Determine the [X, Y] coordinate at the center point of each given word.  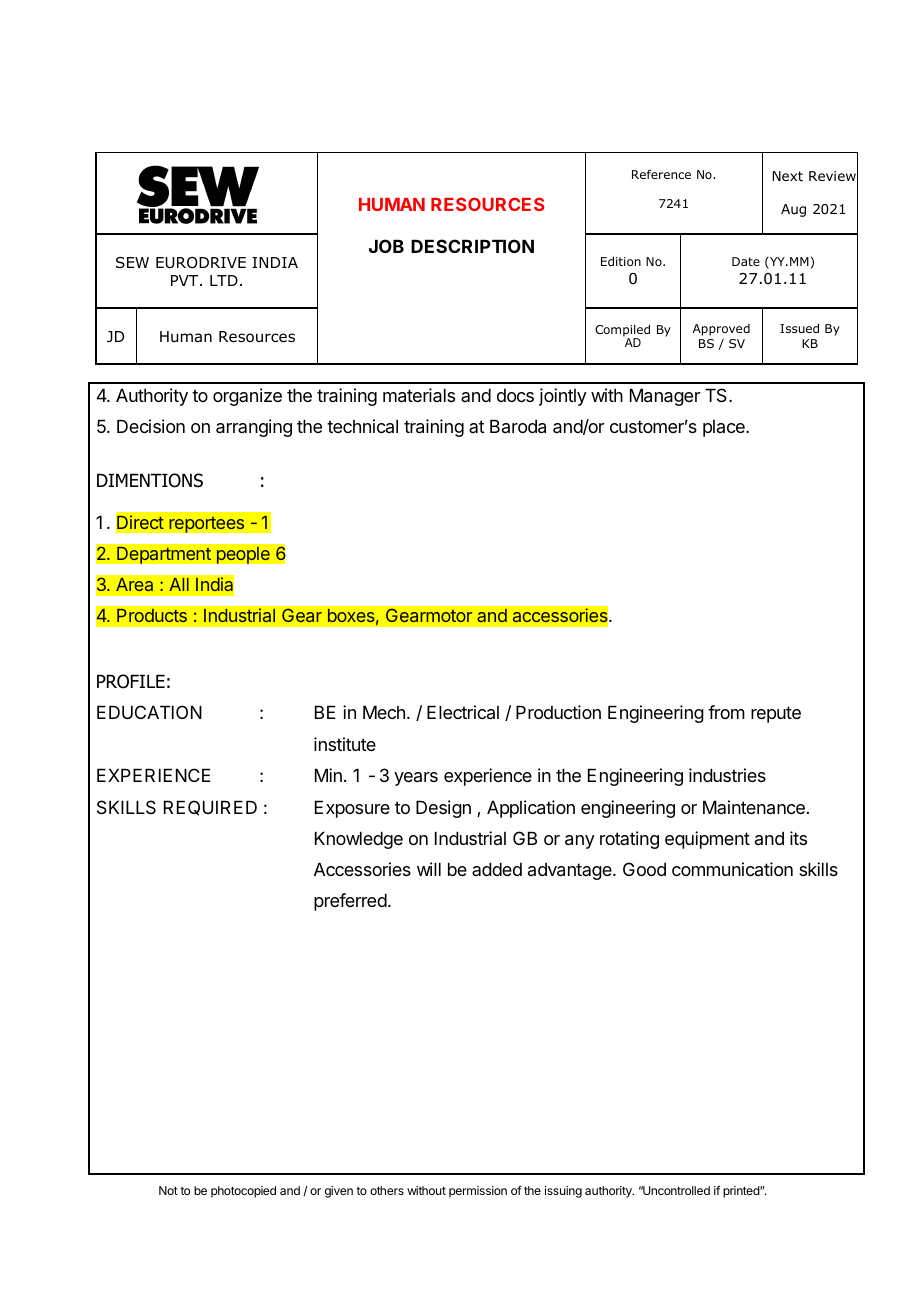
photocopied [243, 1192]
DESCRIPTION [472, 246]
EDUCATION [149, 712]
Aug [793, 210]
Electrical [463, 712]
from [726, 712]
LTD [224, 280]
